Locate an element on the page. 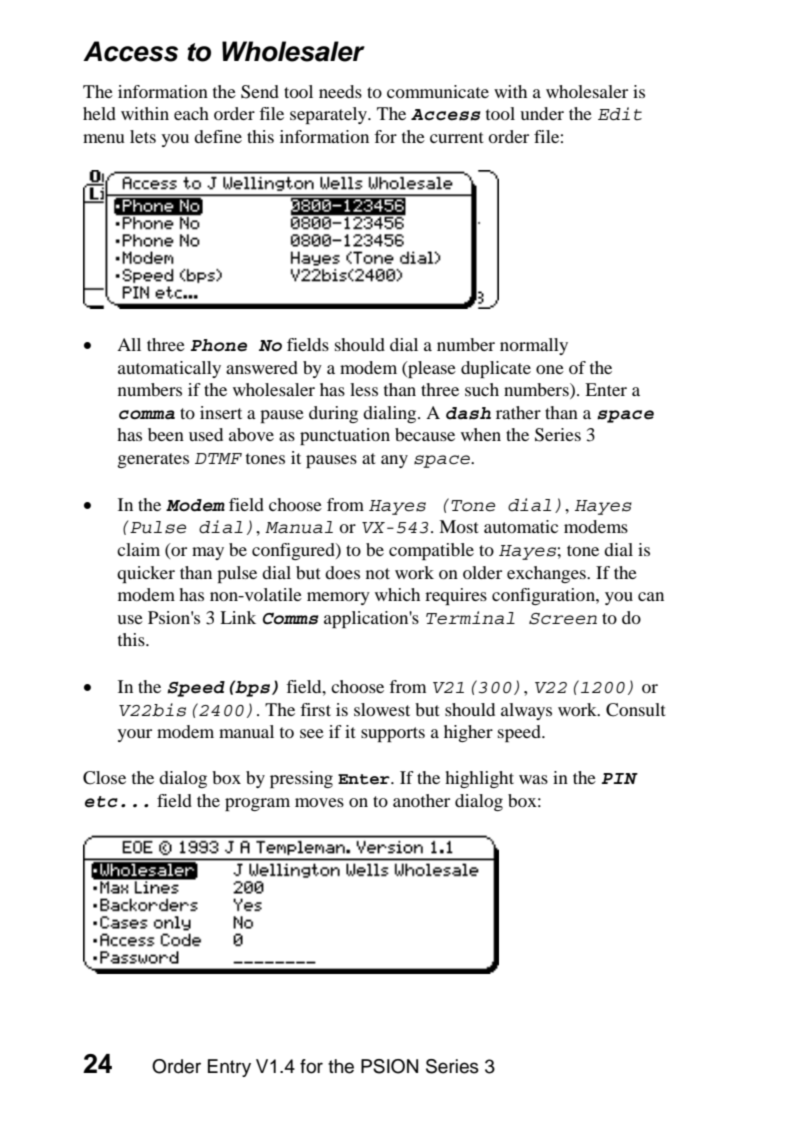  rather is located at coordinates (518, 412).
